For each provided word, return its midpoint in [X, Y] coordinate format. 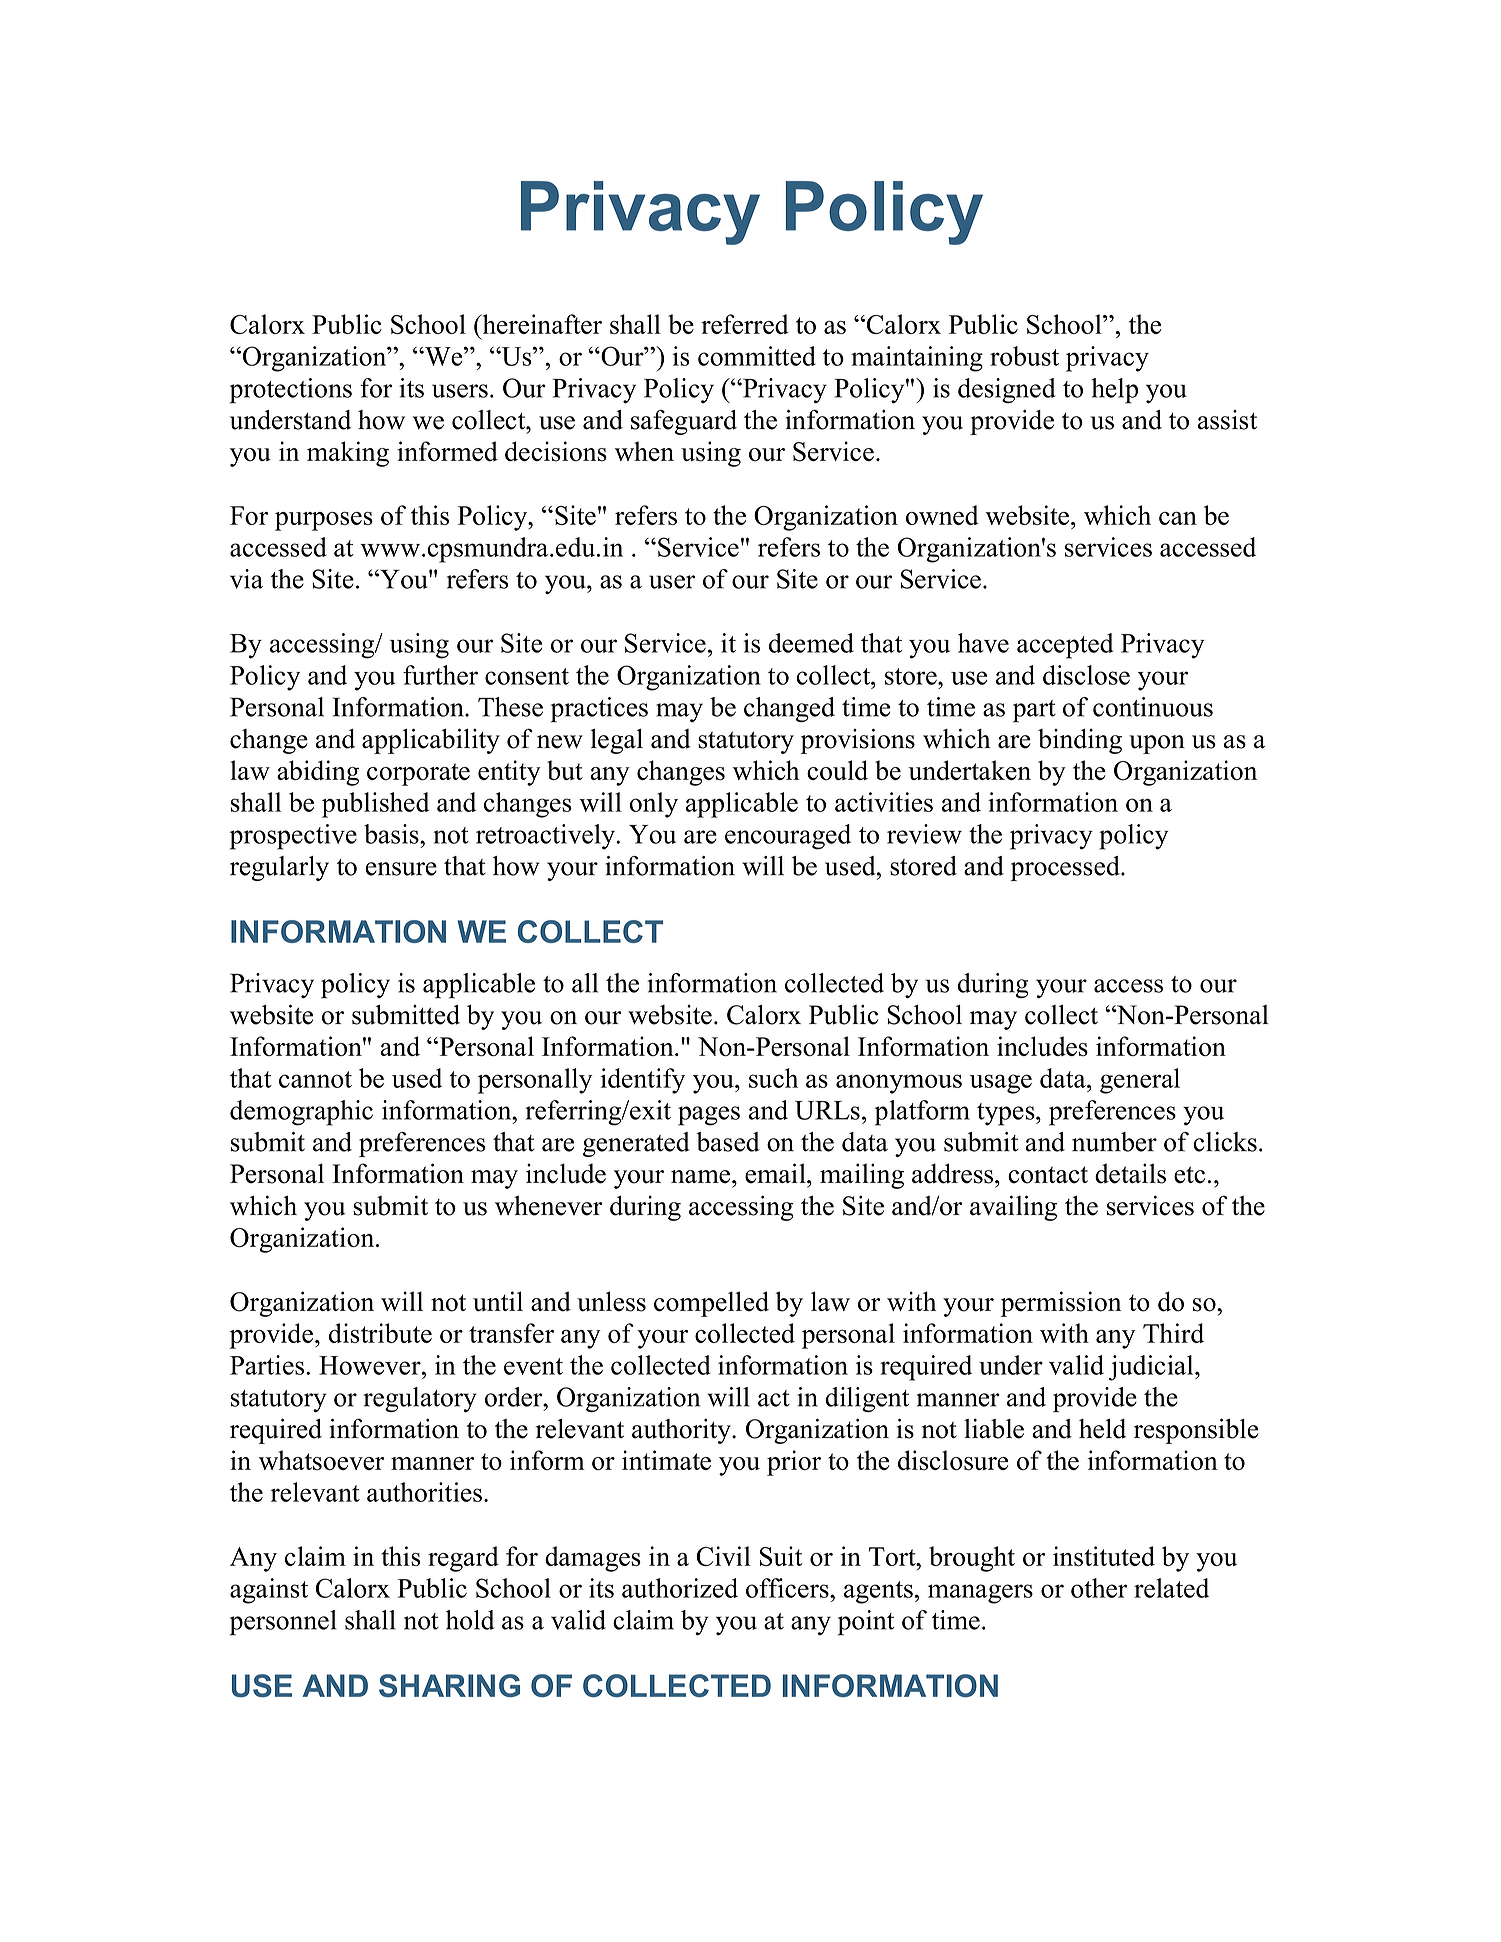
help [1114, 391]
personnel [283, 1623]
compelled [711, 1304]
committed [757, 356]
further [440, 675]
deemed [811, 643]
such [773, 1078]
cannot [315, 1079]
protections [290, 391]
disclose [1086, 675]
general [1140, 1081]
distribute [380, 1333]
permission [1060, 1304]
